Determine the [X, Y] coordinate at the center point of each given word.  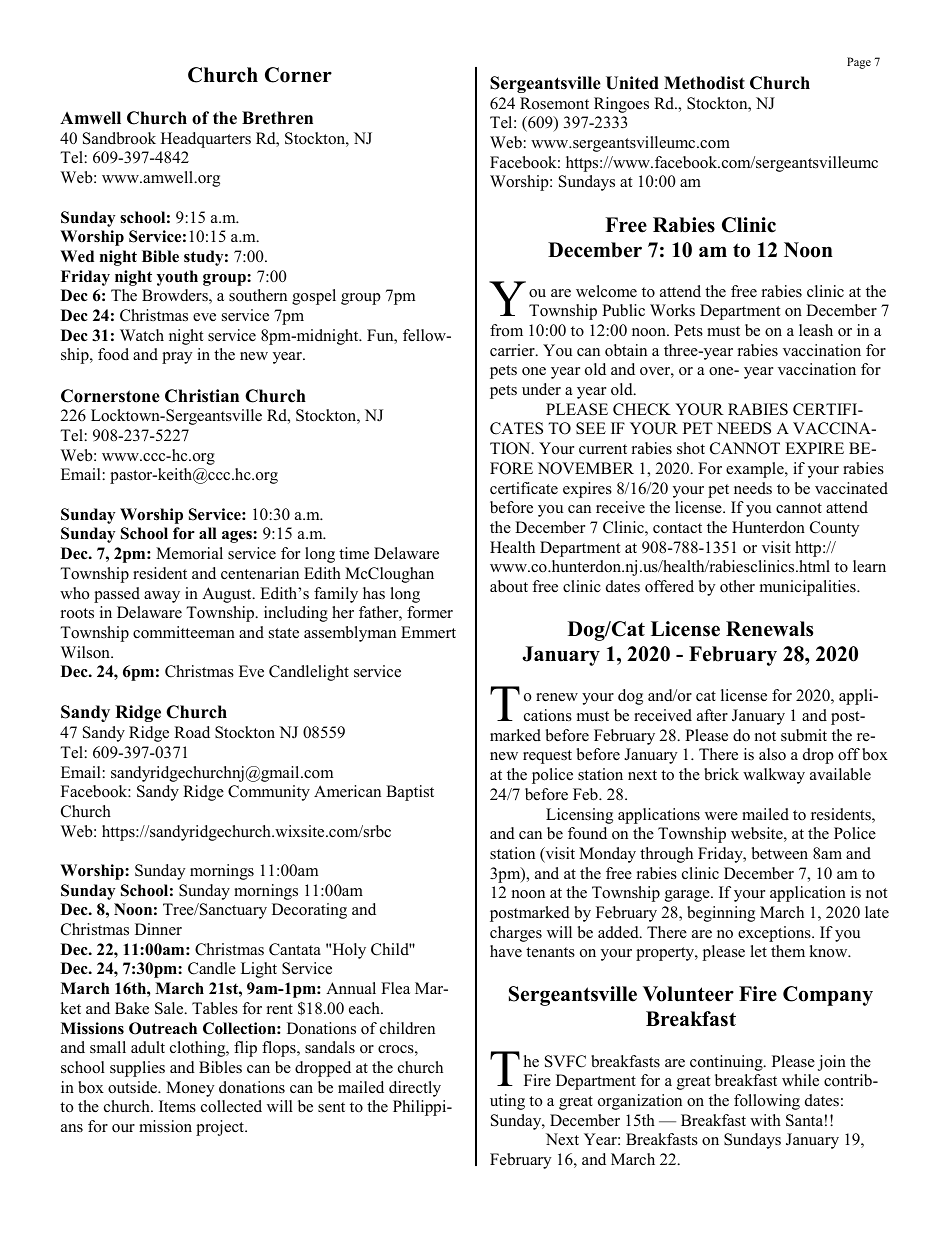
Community [269, 793]
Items [177, 1106]
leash [816, 330]
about [509, 586]
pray [177, 358]
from [506, 330]
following [767, 1102]
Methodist [704, 83]
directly [415, 1089]
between [780, 853]
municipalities [809, 588]
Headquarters [206, 140]
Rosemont [554, 103]
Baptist [410, 793]
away [162, 597]
